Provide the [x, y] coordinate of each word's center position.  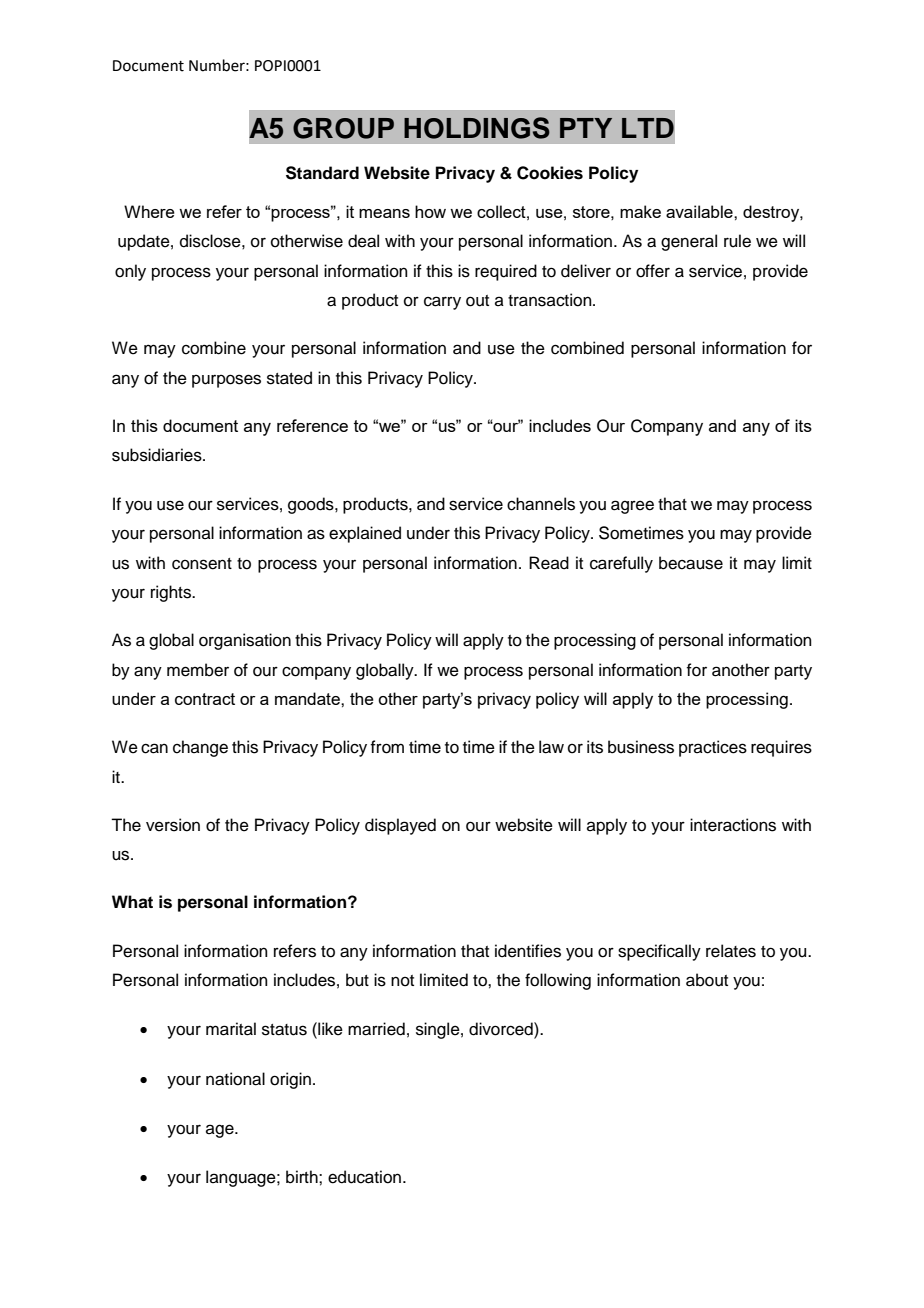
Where [149, 211]
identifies [528, 951]
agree [632, 507]
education [364, 1177]
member [198, 670]
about [707, 980]
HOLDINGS [477, 128]
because [691, 563]
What [132, 902]
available [700, 211]
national [235, 1079]
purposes [226, 381]
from [387, 747]
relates [731, 951]
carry [442, 303]
